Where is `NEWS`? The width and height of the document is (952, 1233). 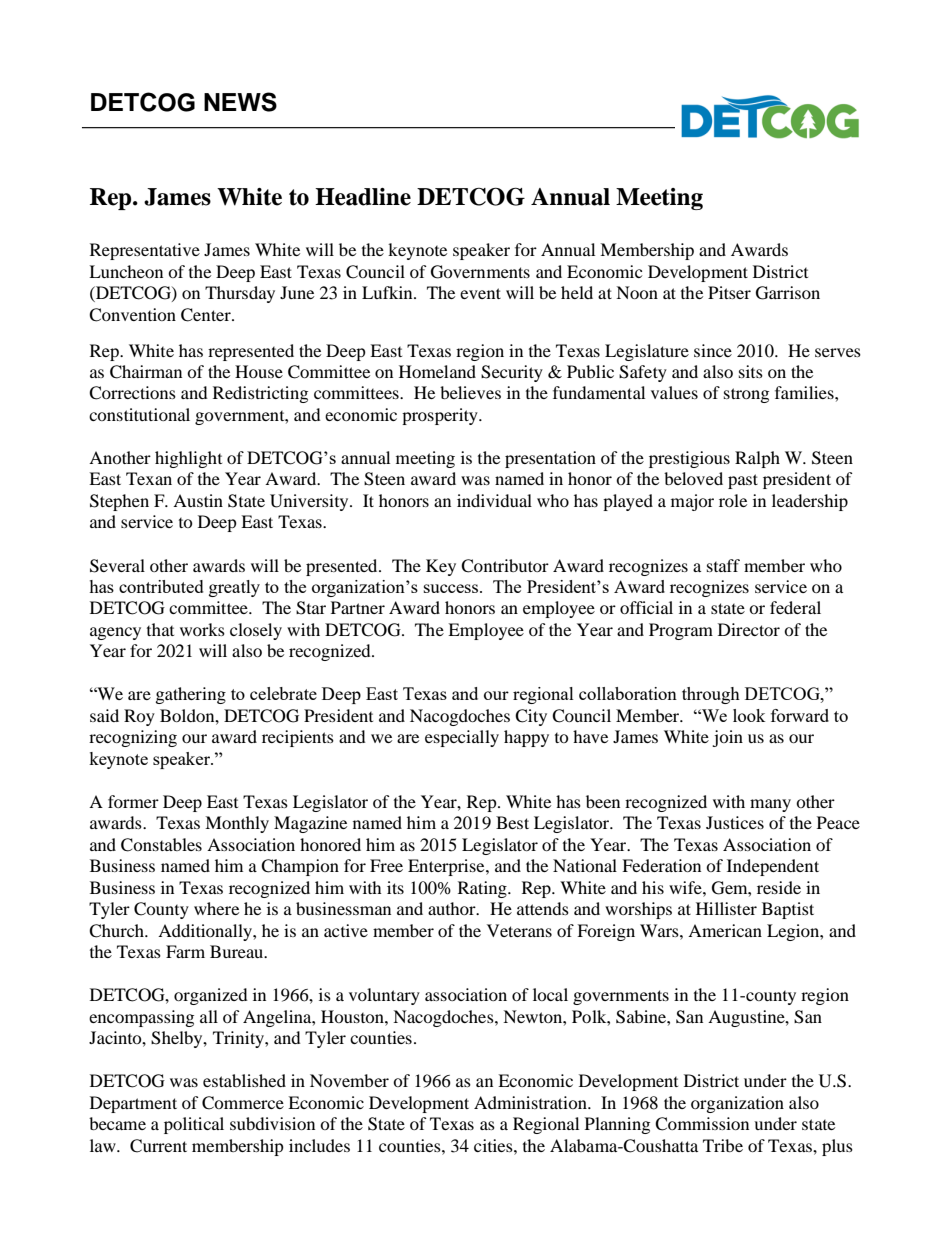 NEWS is located at coordinates (240, 102).
